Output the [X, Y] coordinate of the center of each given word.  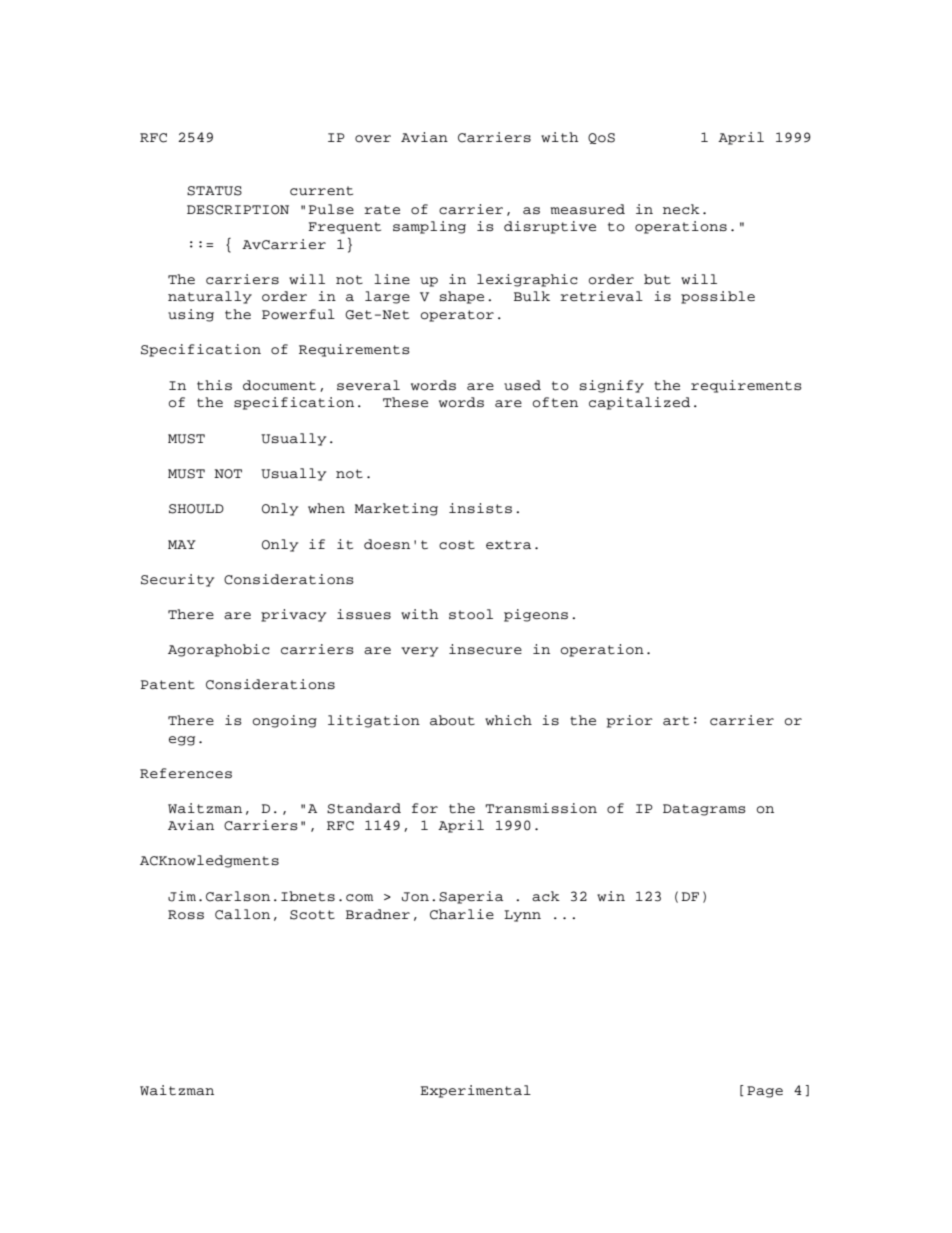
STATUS [214, 191]
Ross [186, 915]
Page [765, 1092]
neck [681, 209]
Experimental [475, 1091]
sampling [429, 227]
